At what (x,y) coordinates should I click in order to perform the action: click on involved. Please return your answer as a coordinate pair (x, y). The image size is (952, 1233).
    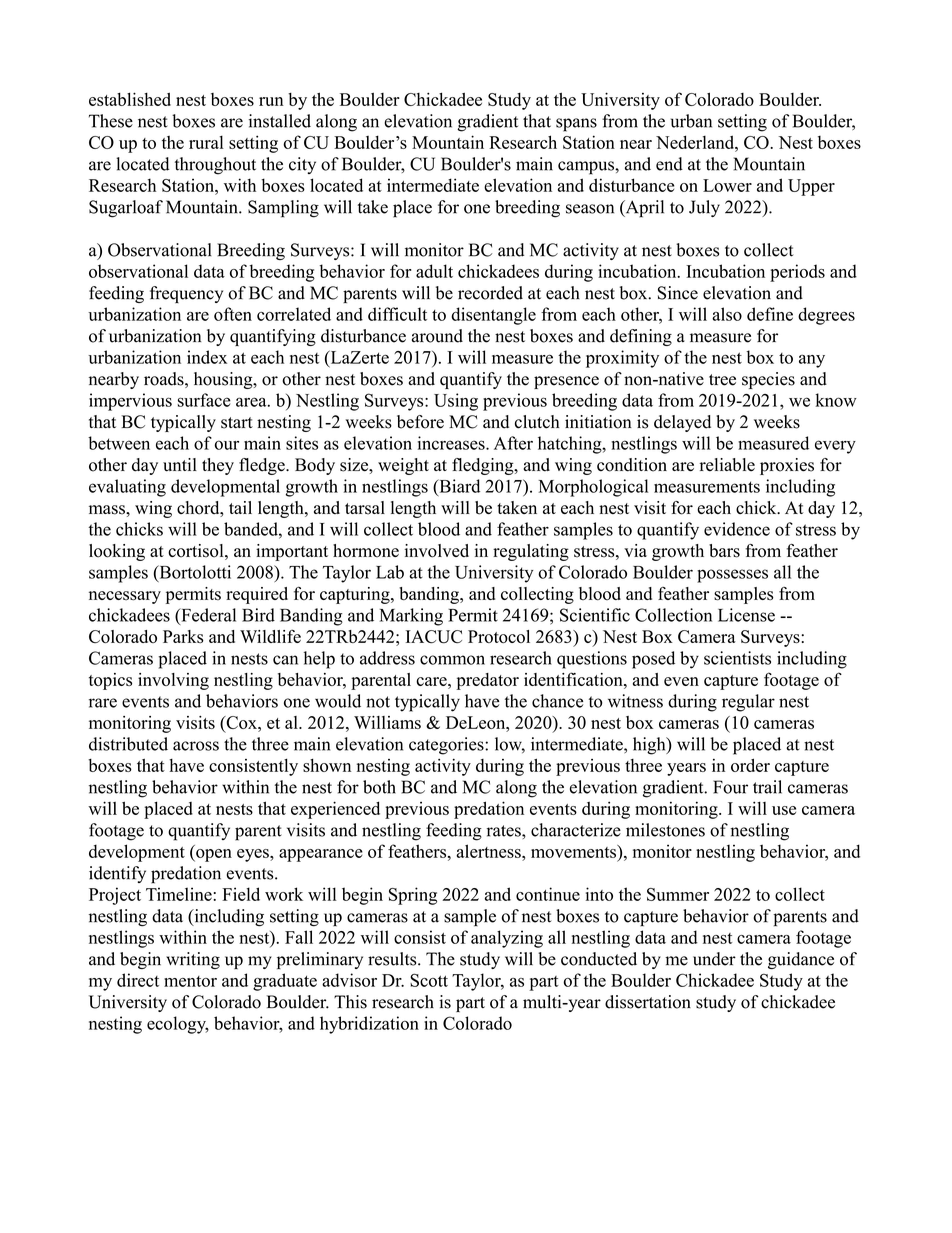
    Looking at the image, I should click on (437, 551).
